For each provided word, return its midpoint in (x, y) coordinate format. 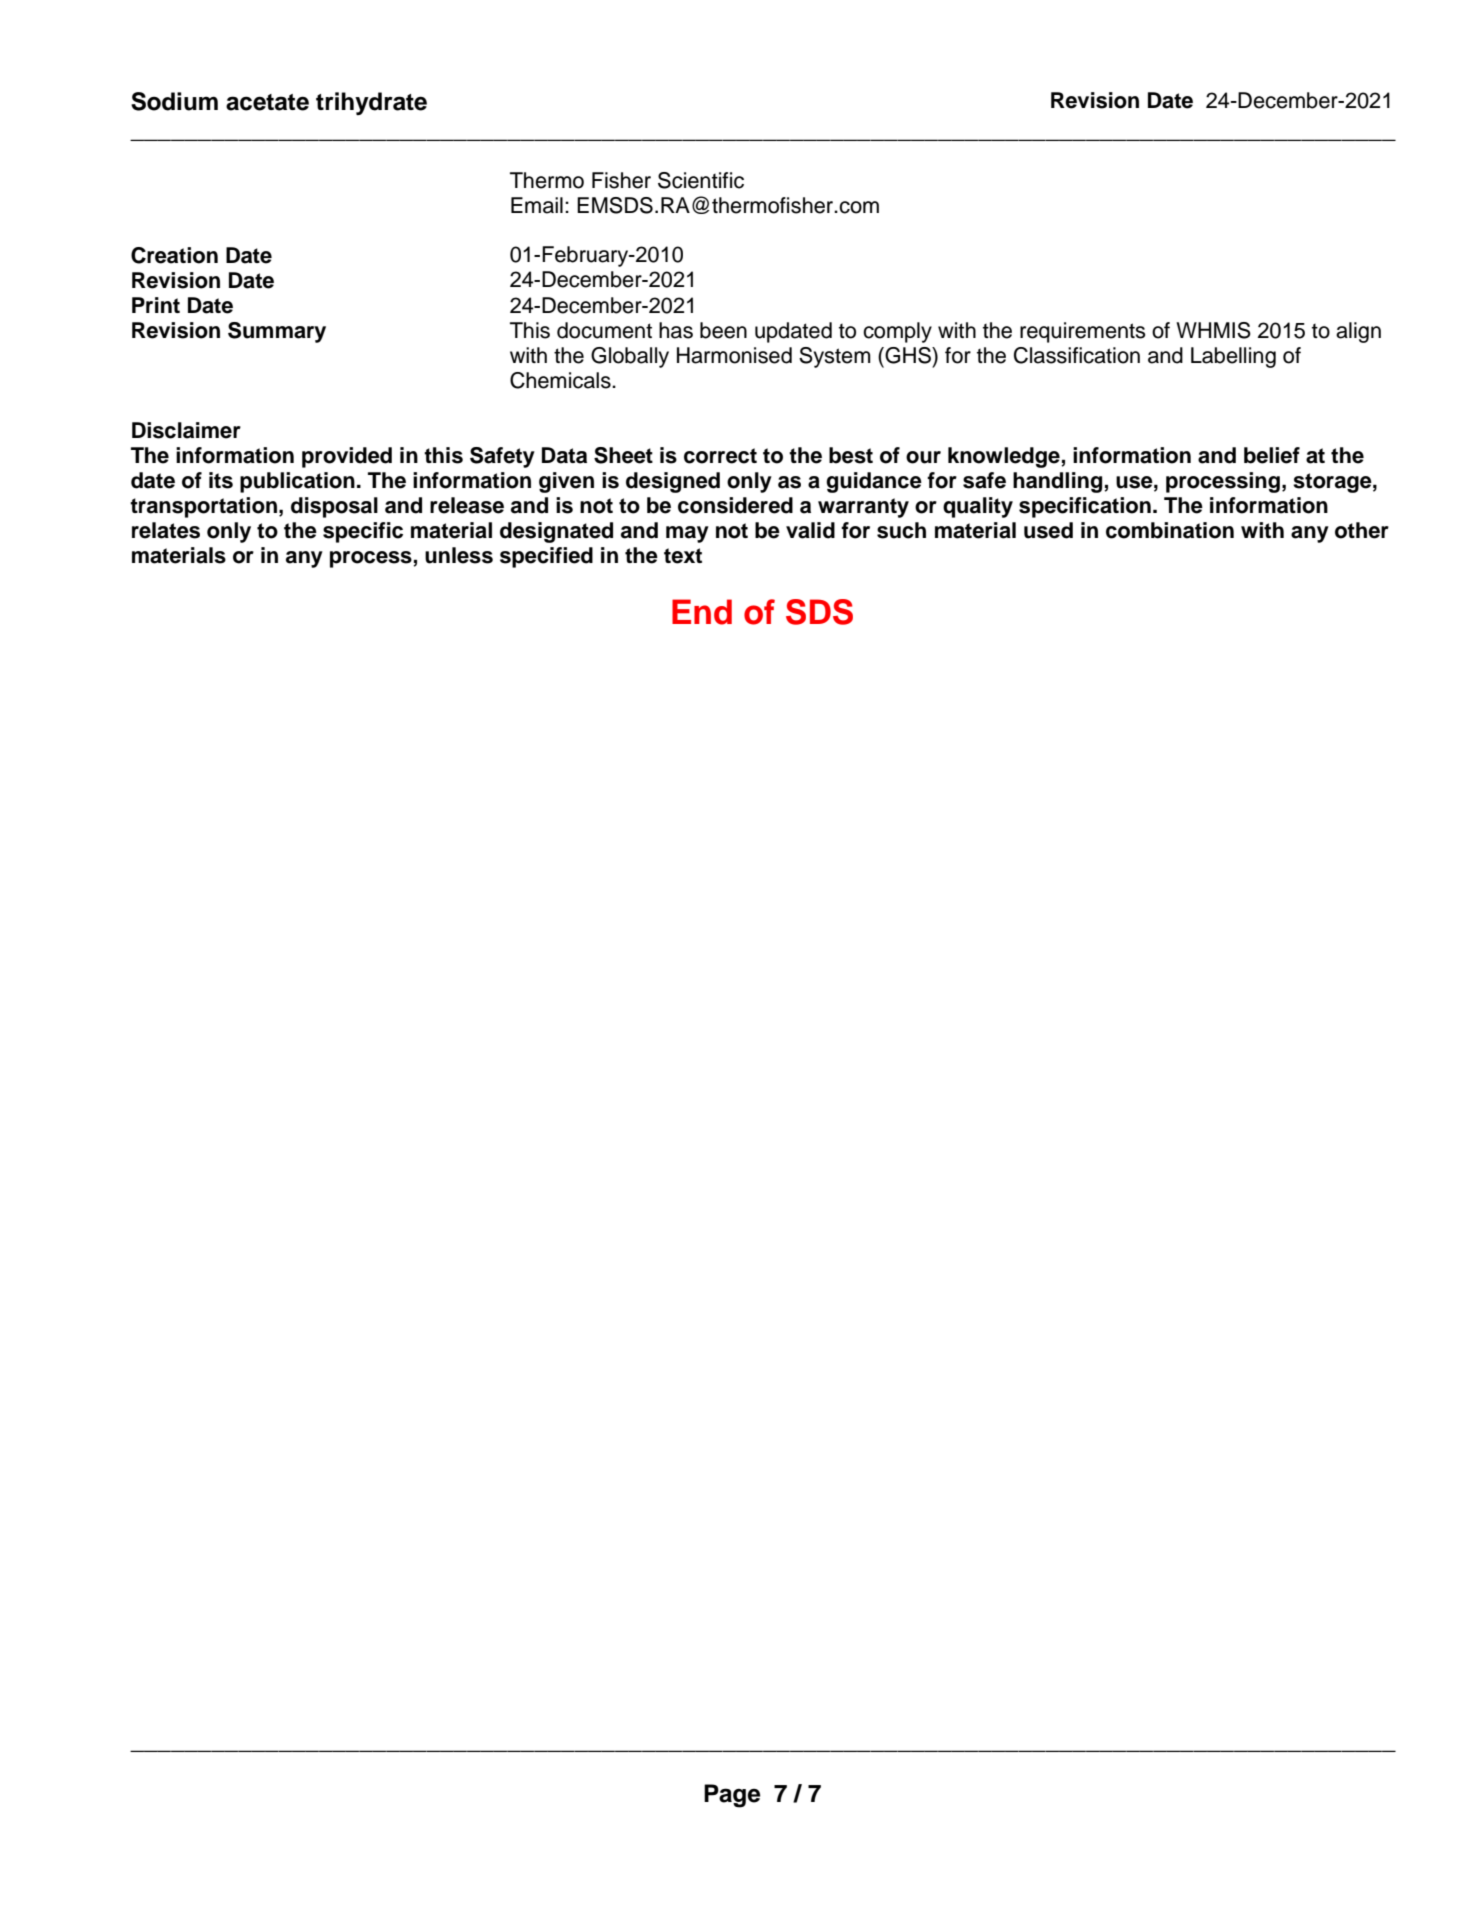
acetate (267, 102)
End (702, 612)
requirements (1083, 332)
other (1362, 530)
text (683, 556)
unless (459, 555)
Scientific (701, 180)
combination (1170, 530)
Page (732, 1796)
